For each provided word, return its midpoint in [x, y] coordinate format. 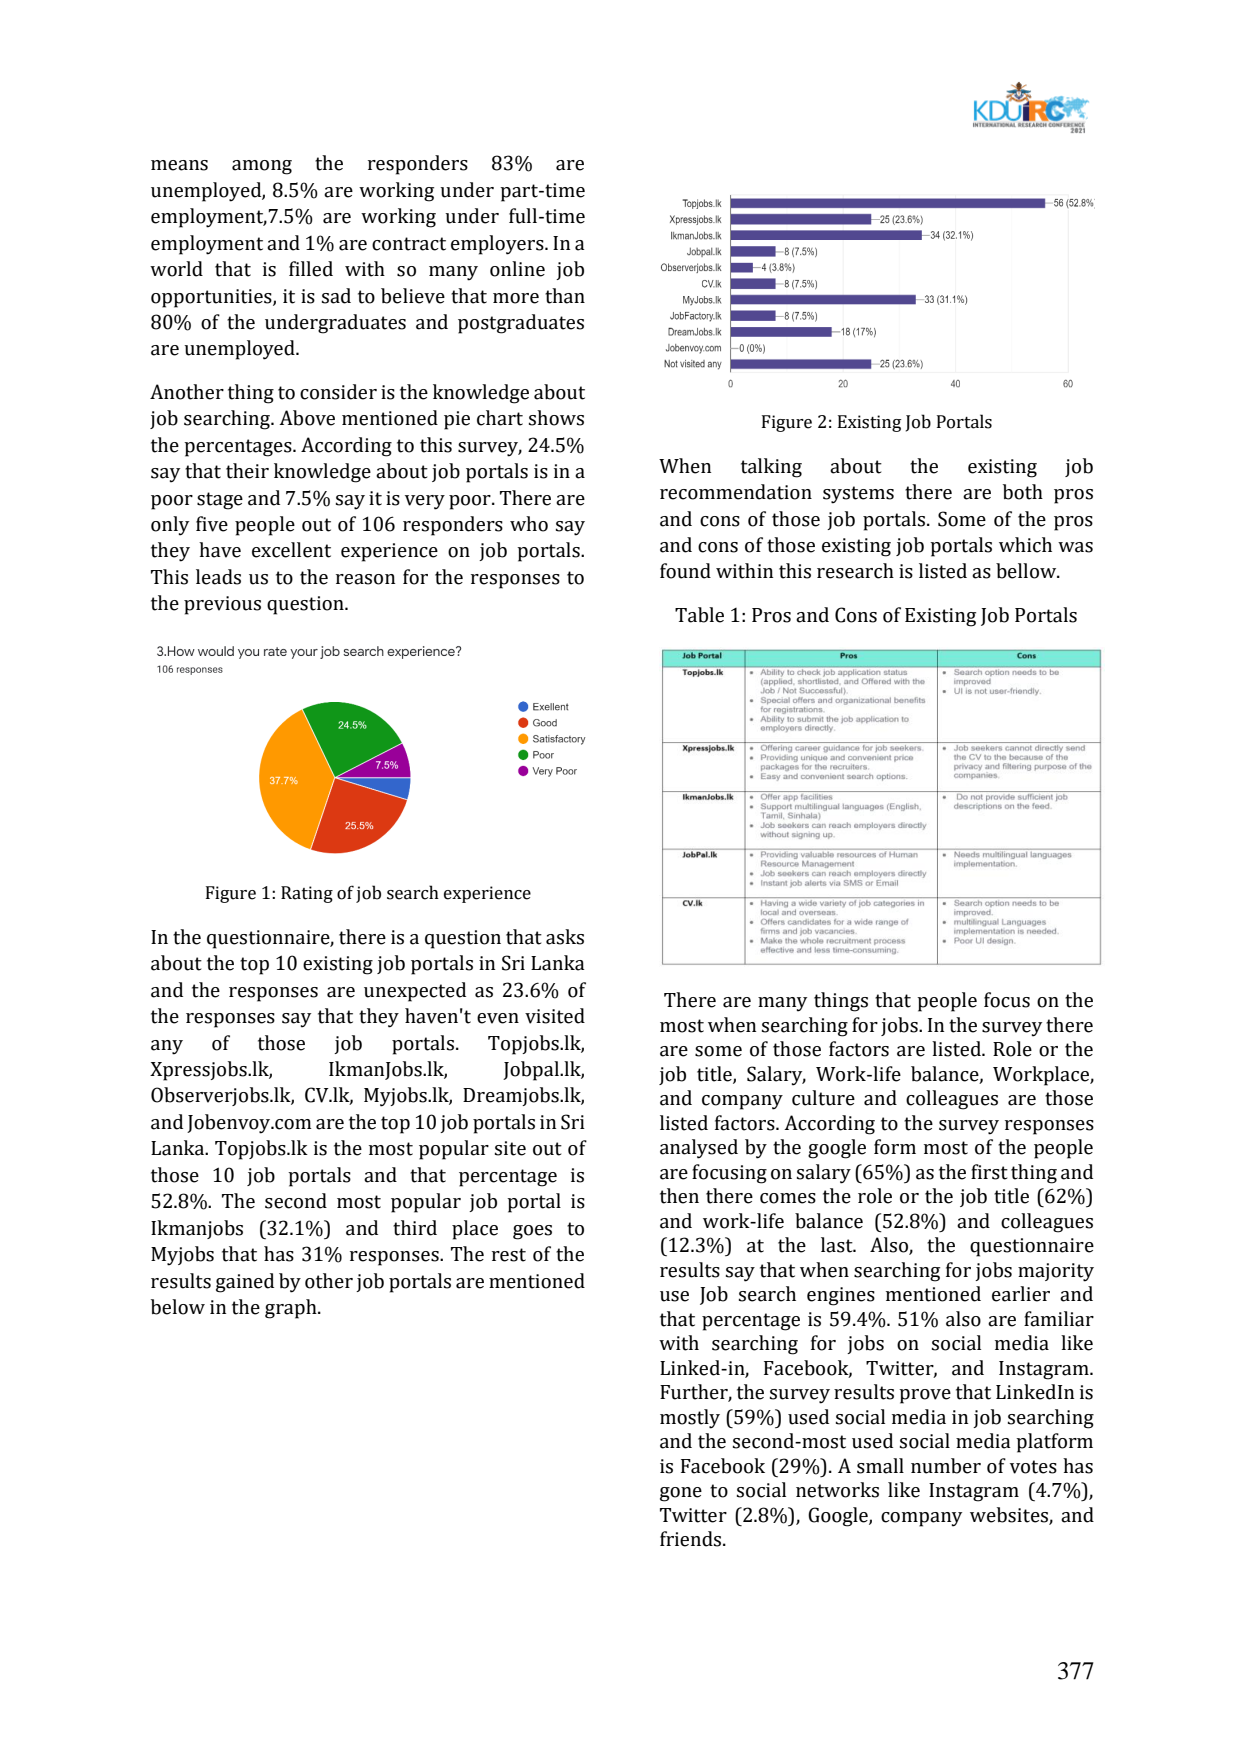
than [565, 296]
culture [823, 1098]
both [1023, 492]
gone [681, 1494]
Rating [307, 894]
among [262, 167]
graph [292, 1309]
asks [565, 937]
